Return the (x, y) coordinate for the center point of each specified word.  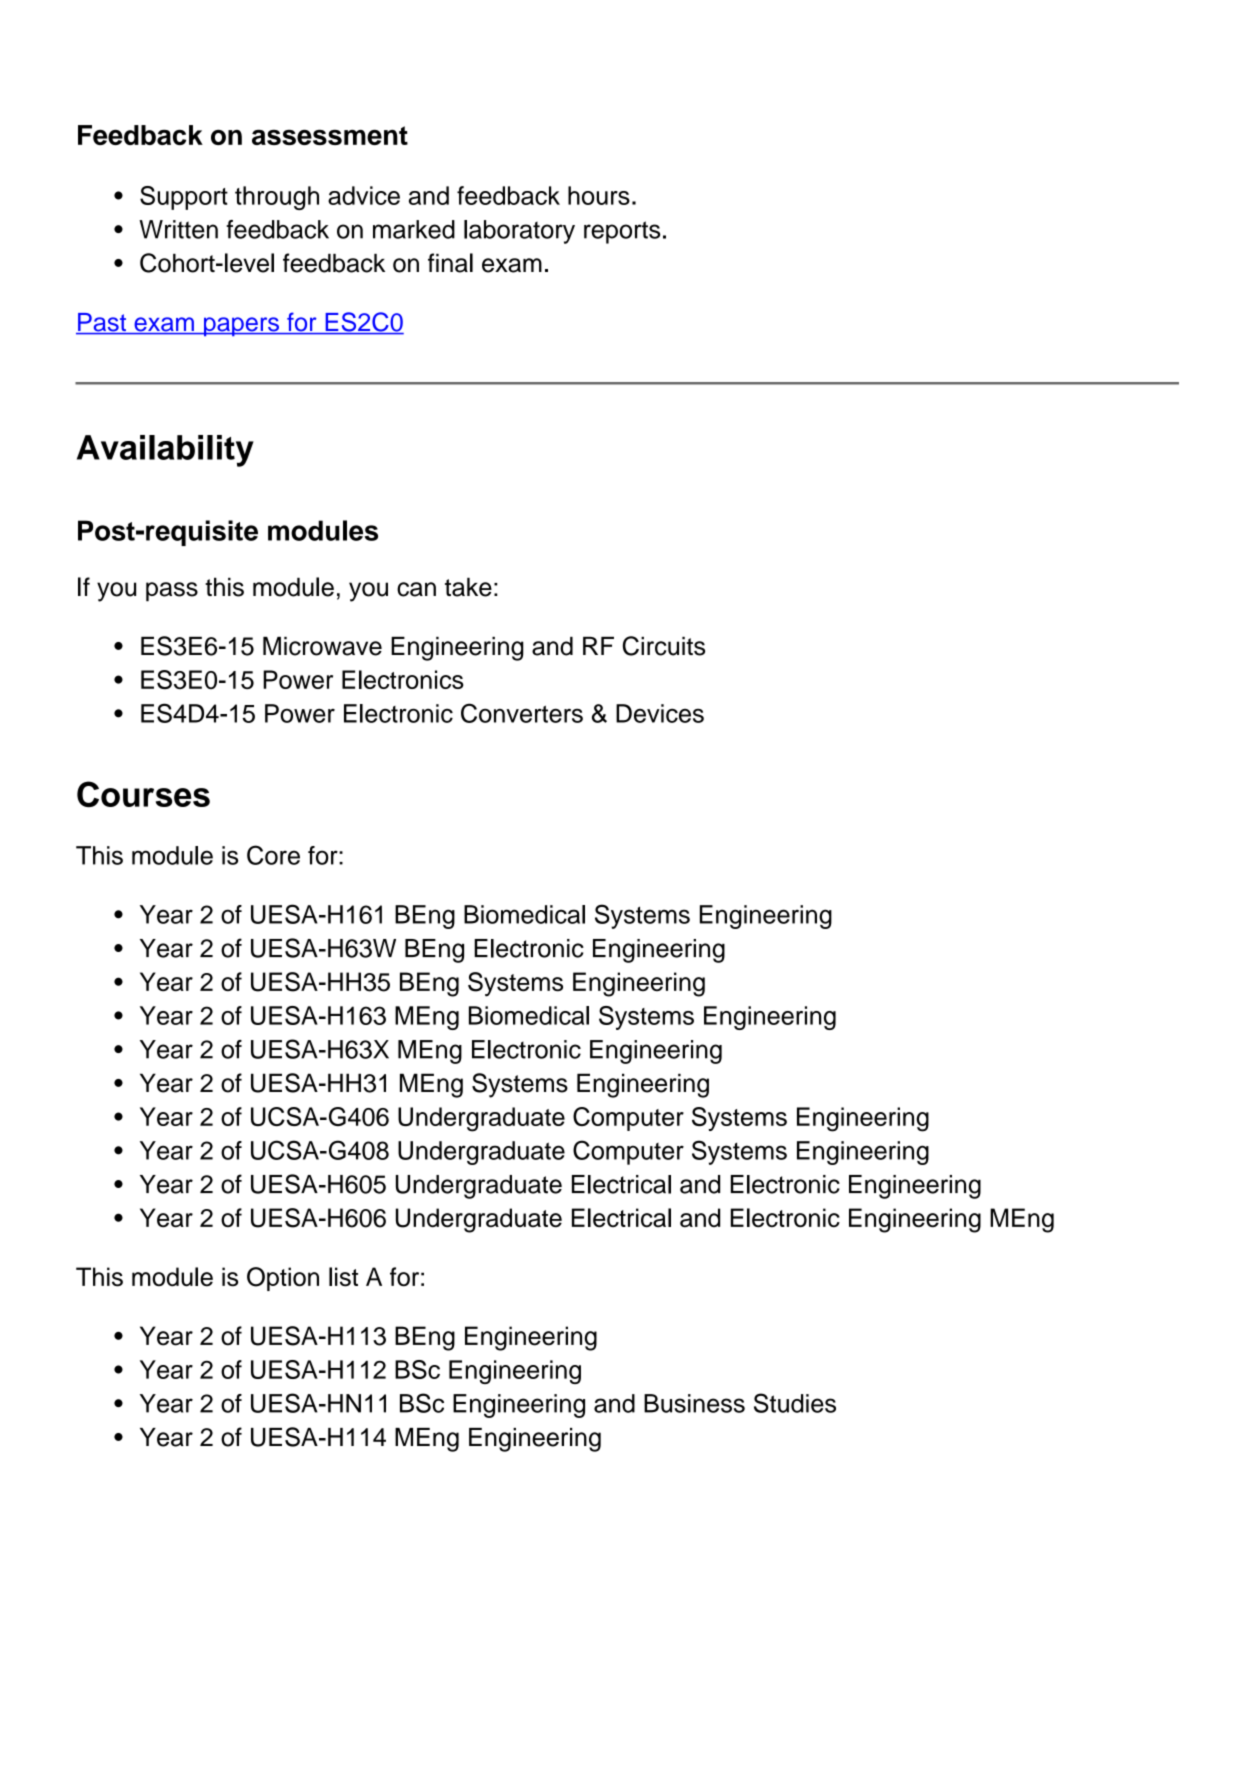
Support (184, 198)
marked (414, 229)
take (468, 587)
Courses (143, 794)
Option (283, 1279)
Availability (165, 451)
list (343, 1277)
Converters (522, 713)
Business (694, 1403)
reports (622, 232)
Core (273, 855)
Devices (660, 713)
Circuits (664, 646)
